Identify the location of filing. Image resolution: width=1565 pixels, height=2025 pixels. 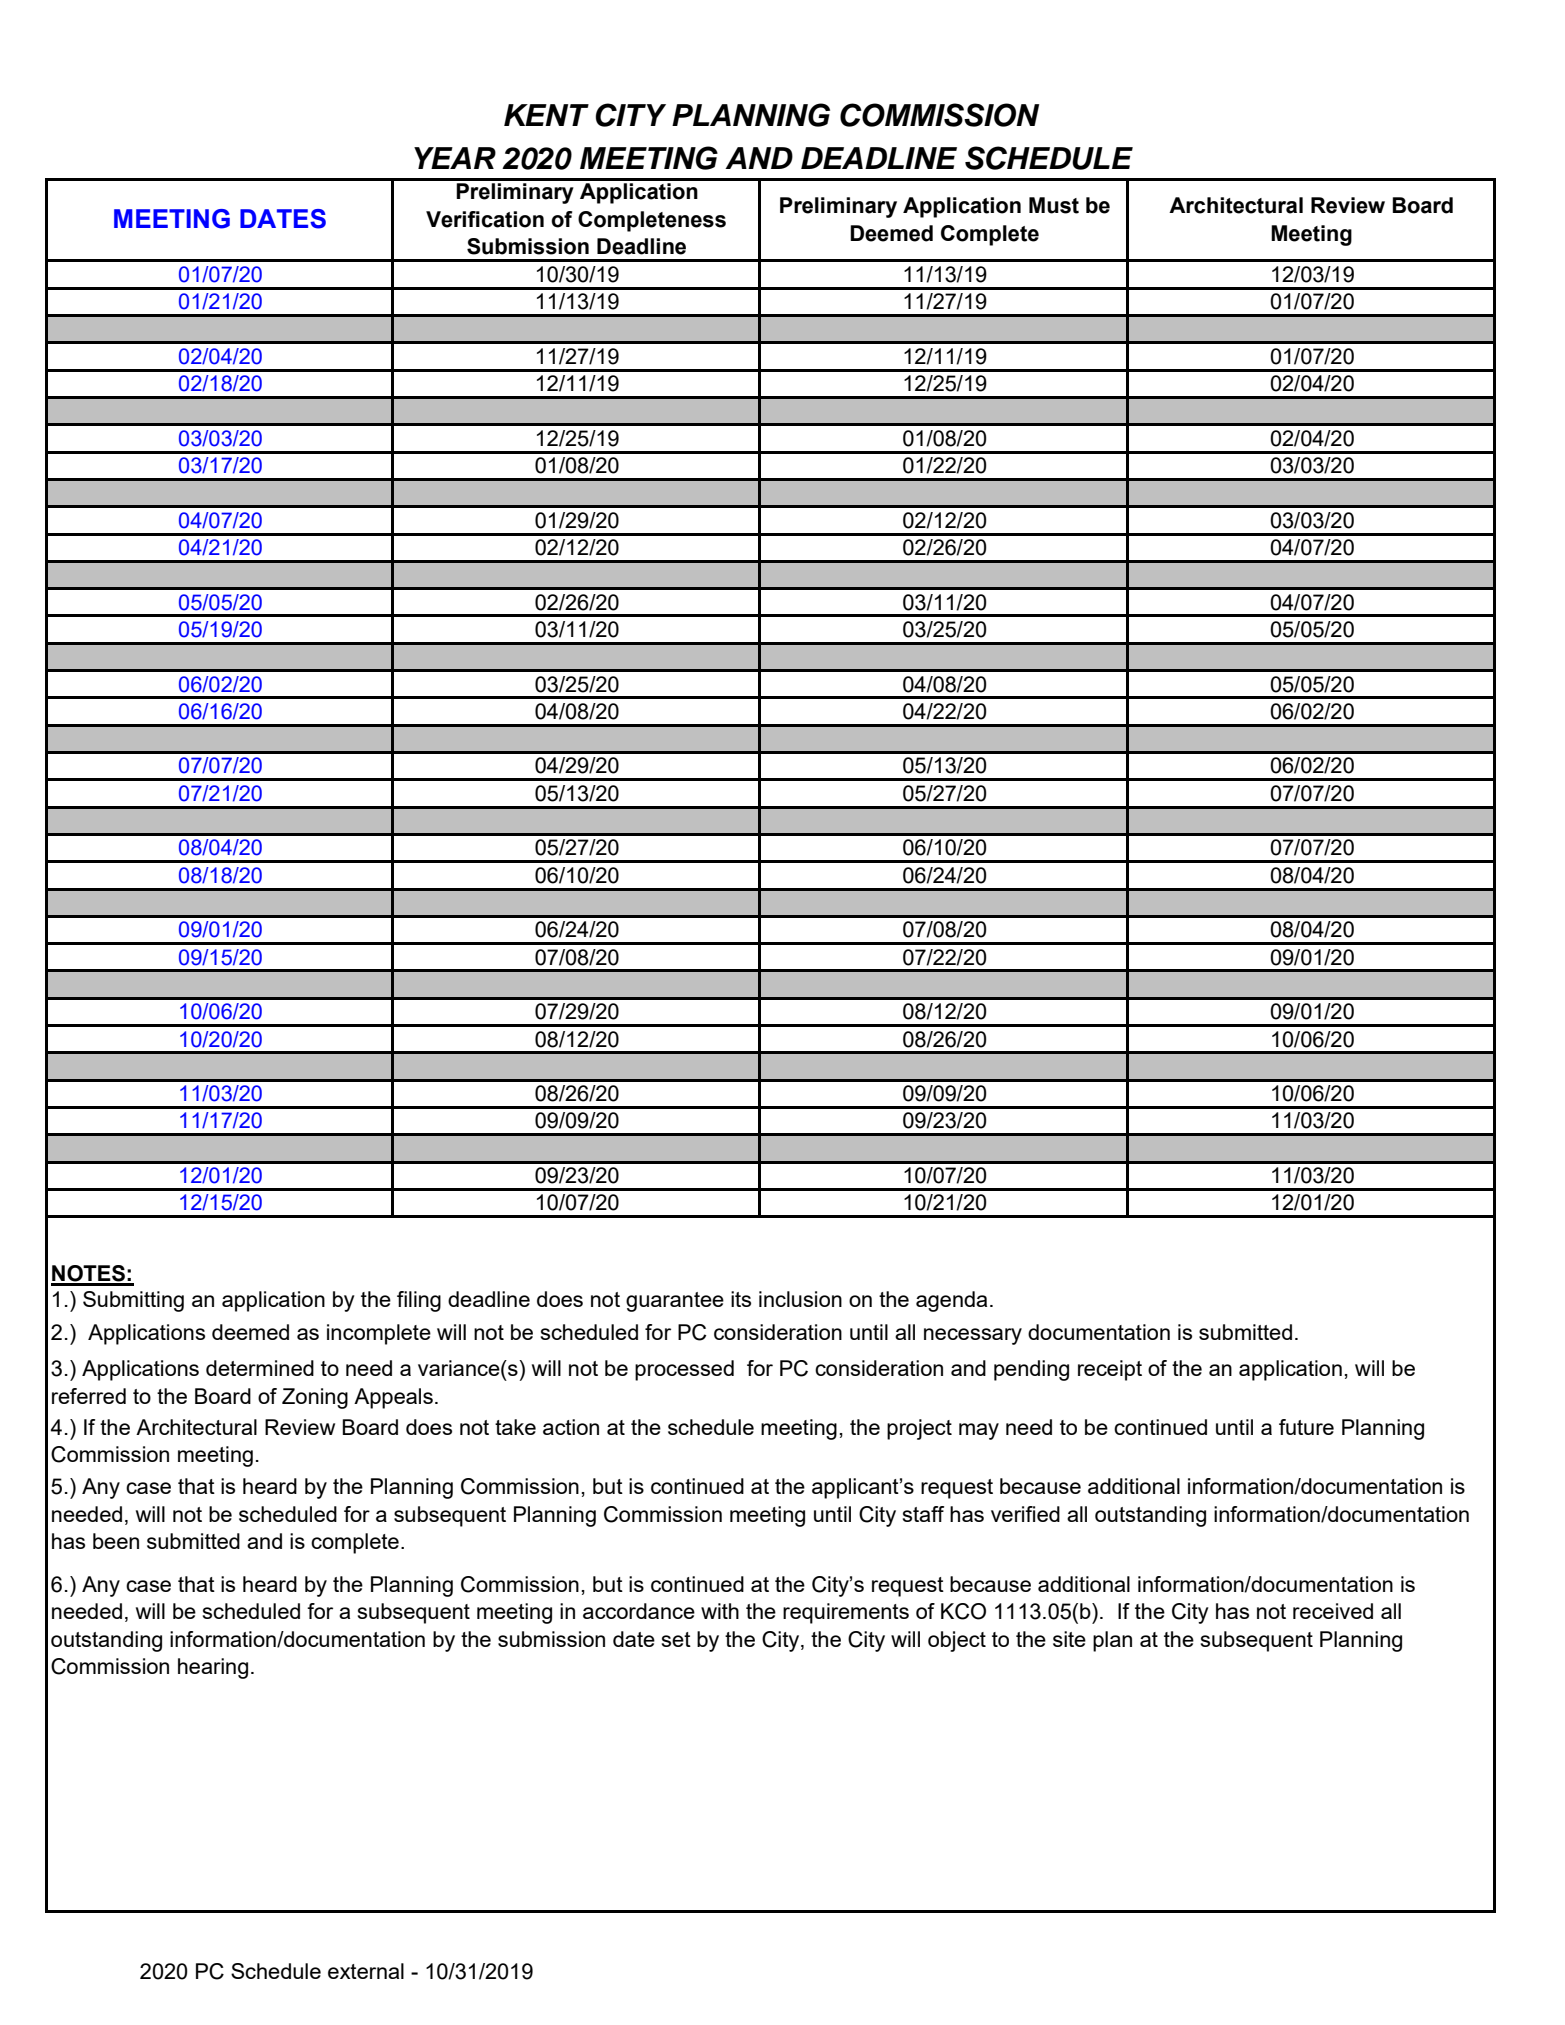
(419, 1301).
